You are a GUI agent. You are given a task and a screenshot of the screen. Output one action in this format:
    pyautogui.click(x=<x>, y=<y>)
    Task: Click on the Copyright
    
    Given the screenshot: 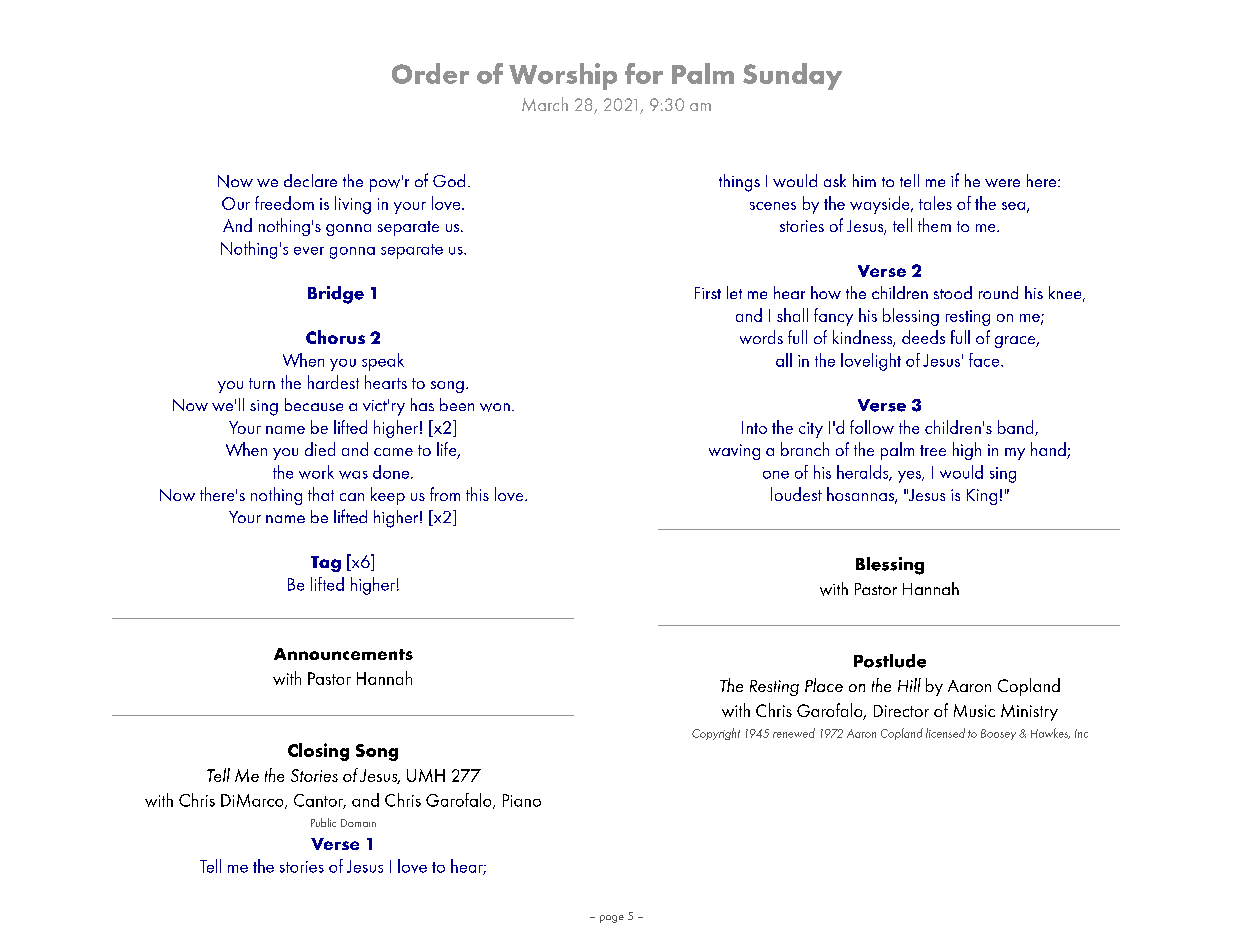 What is the action you would take?
    pyautogui.click(x=716, y=734)
